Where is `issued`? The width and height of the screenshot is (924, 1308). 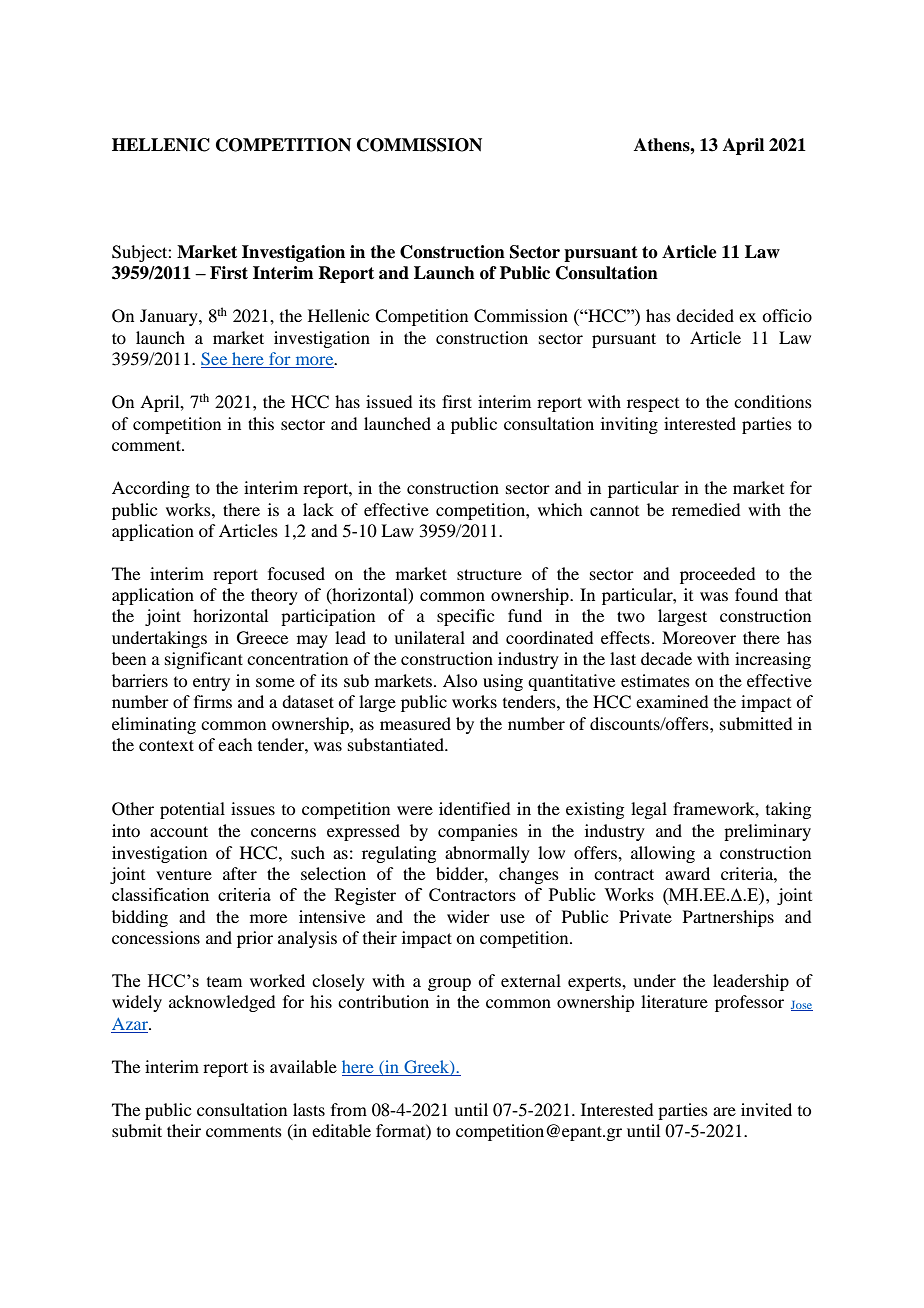
issued is located at coordinates (389, 401).
